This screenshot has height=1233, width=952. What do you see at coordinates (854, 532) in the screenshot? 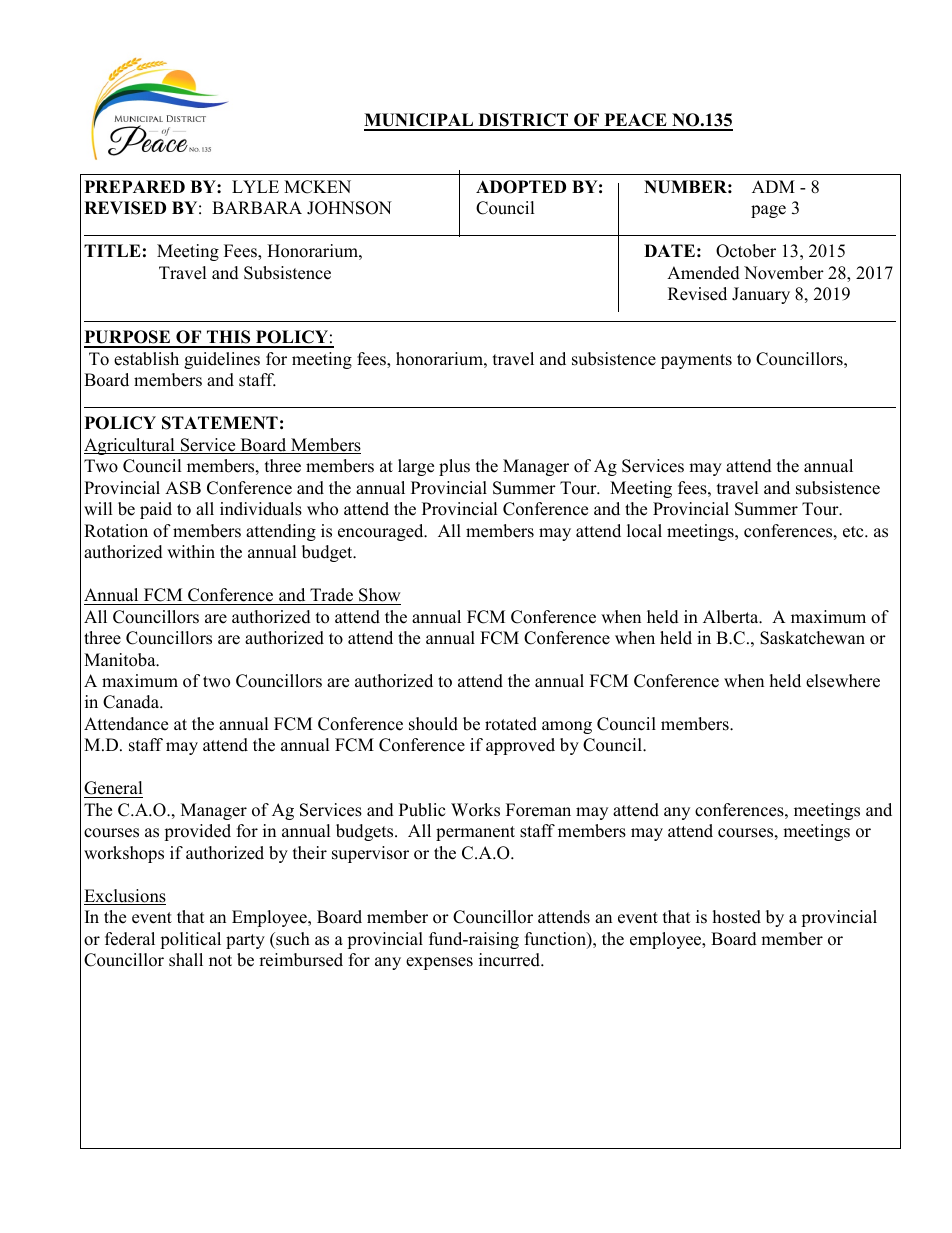
I see `etc` at bounding box center [854, 532].
